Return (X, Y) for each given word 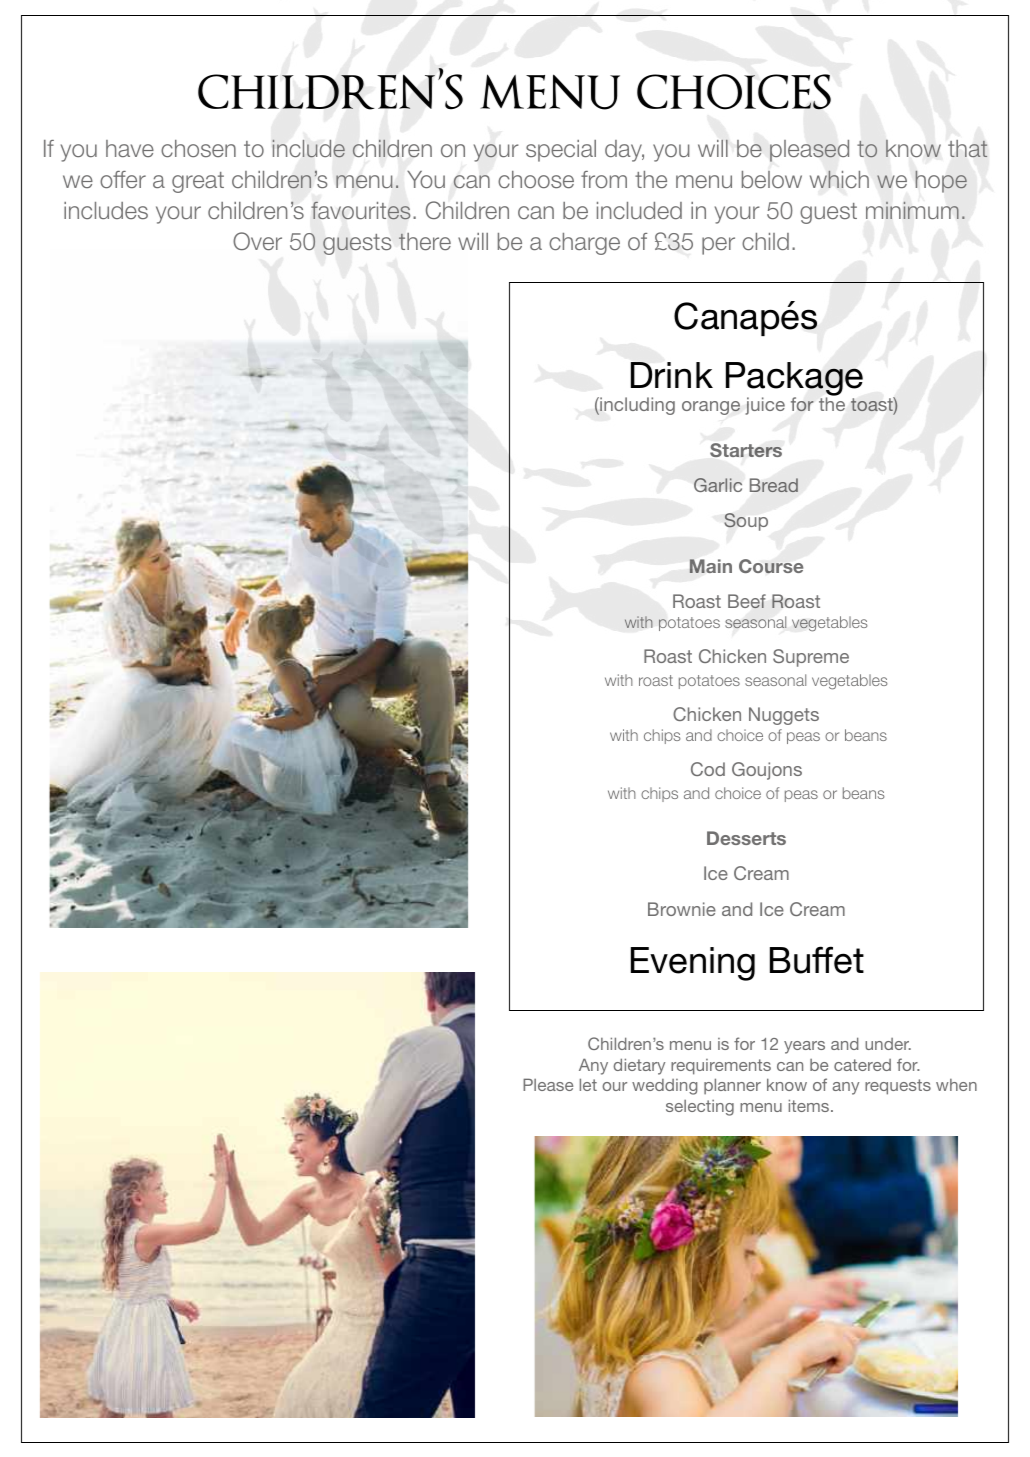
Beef (747, 601)
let (588, 1084)
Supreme (811, 658)
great (198, 182)
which (839, 179)
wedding (664, 1087)
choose (536, 179)
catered (862, 1065)
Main (711, 566)
